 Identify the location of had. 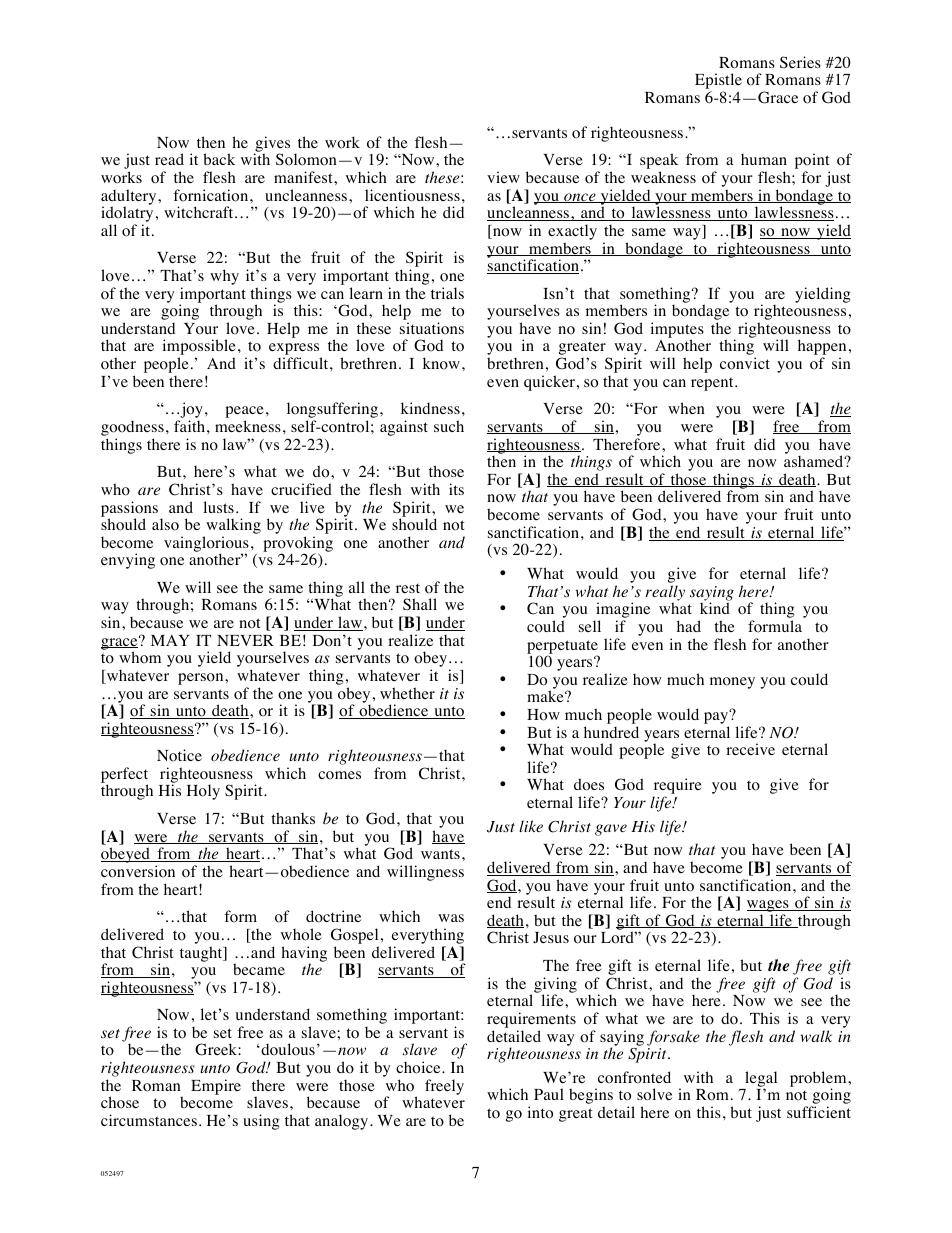
(689, 626).
